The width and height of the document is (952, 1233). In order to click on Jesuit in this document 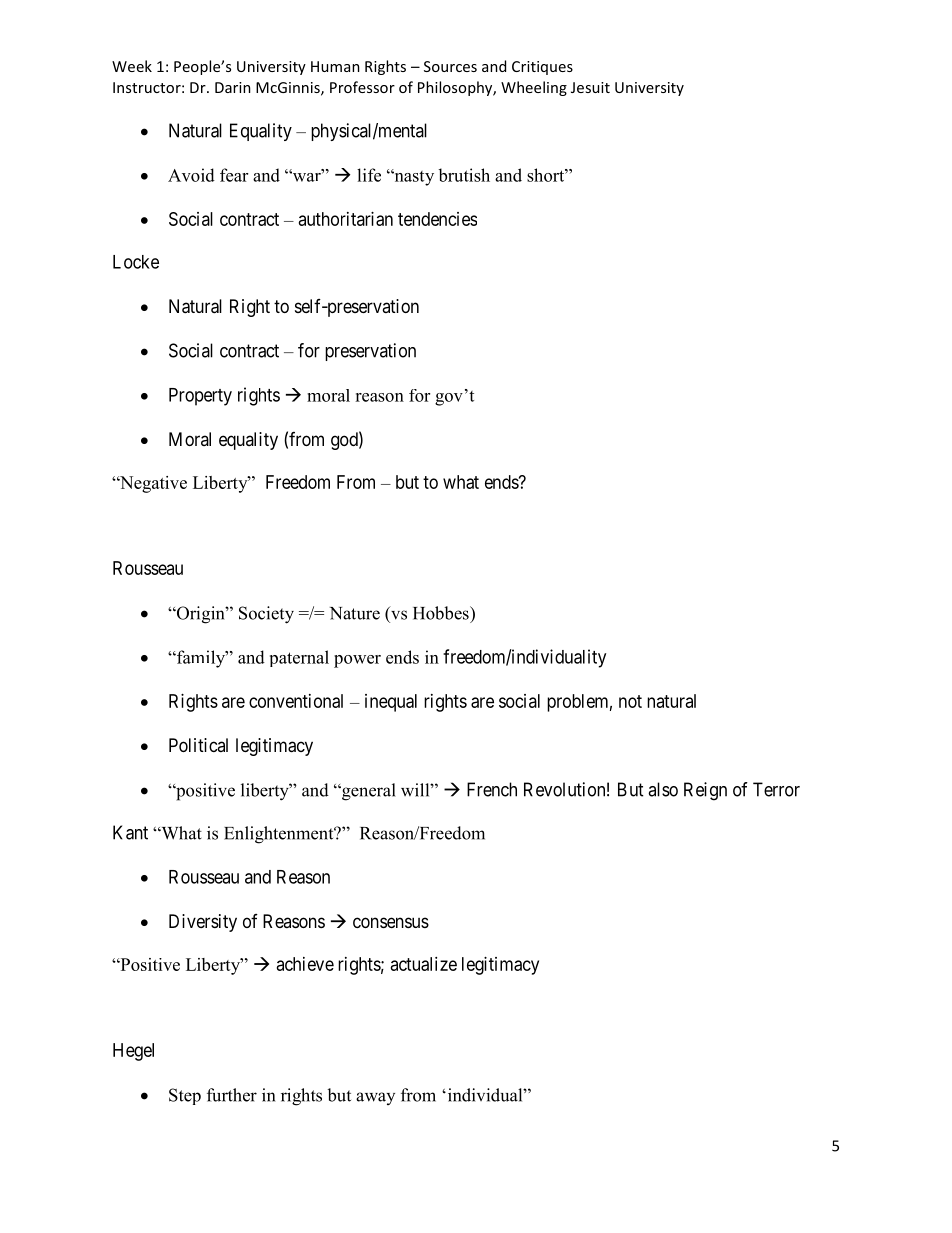, I will do `click(590, 87)`.
